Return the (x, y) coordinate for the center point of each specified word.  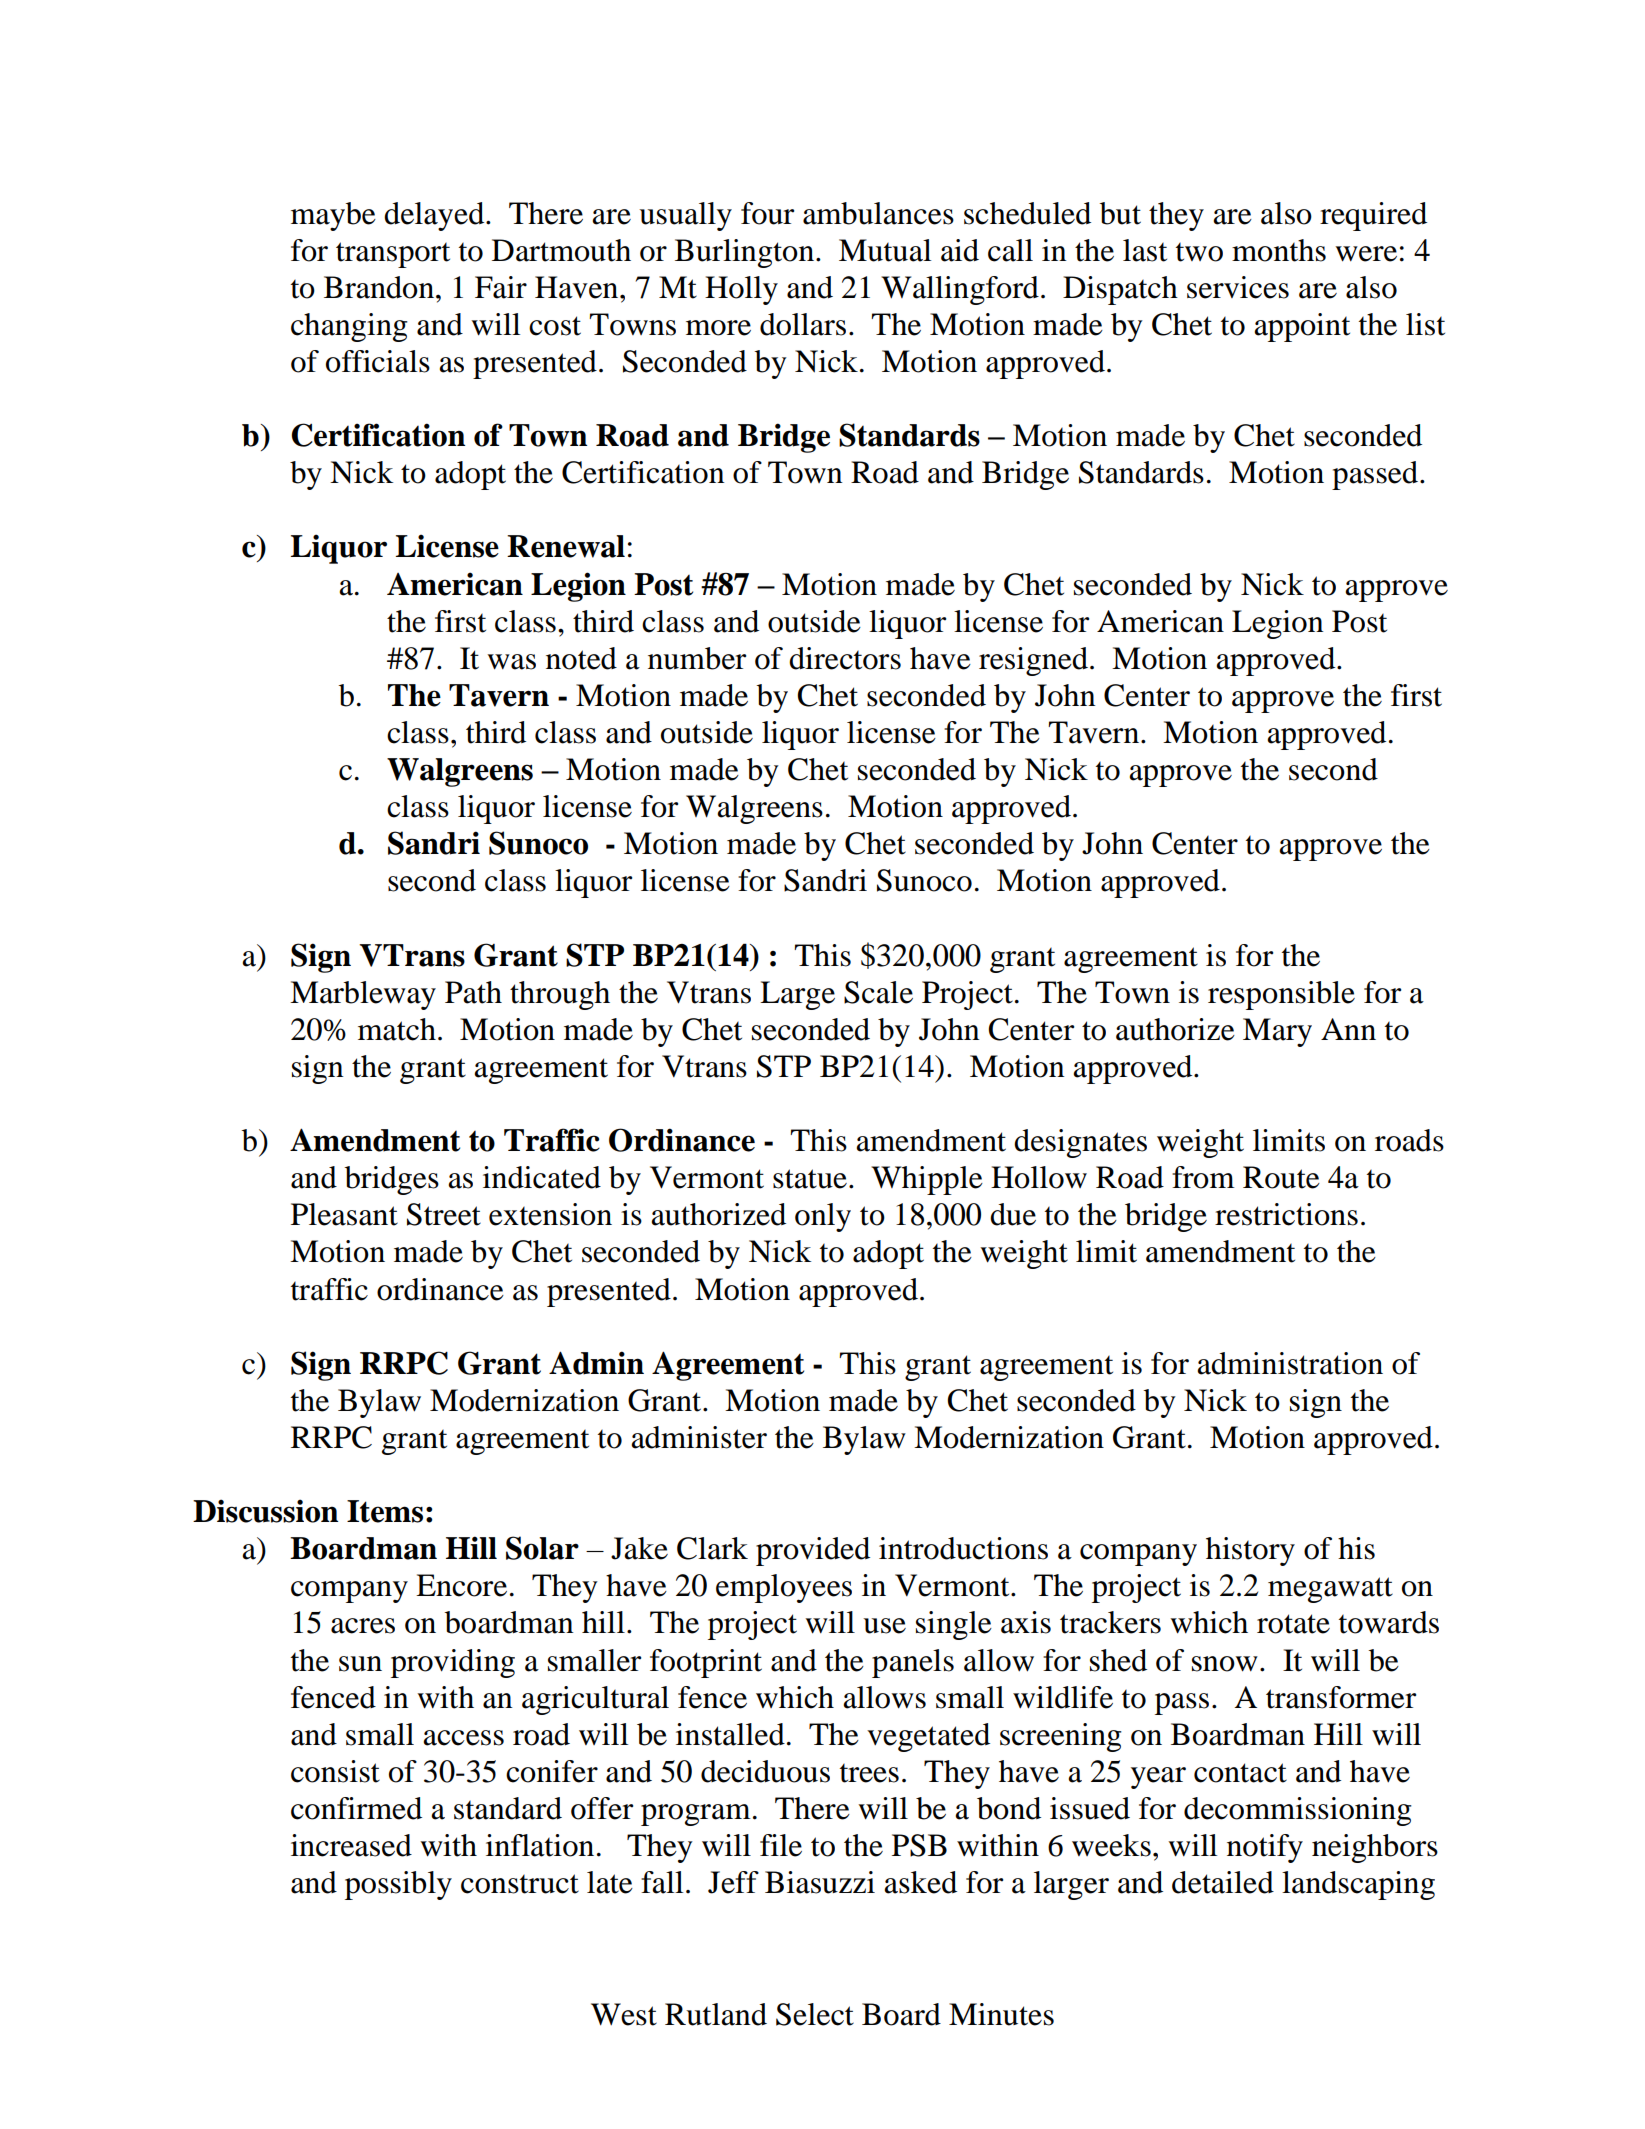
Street (444, 1214)
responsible (1281, 995)
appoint (1302, 327)
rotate (1293, 1624)
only (823, 1217)
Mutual (885, 250)
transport (393, 255)
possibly (398, 1885)
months (1279, 250)
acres (363, 1626)
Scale (878, 992)
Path (473, 992)
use (884, 1626)
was (511, 662)
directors (845, 658)
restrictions (1286, 1214)
